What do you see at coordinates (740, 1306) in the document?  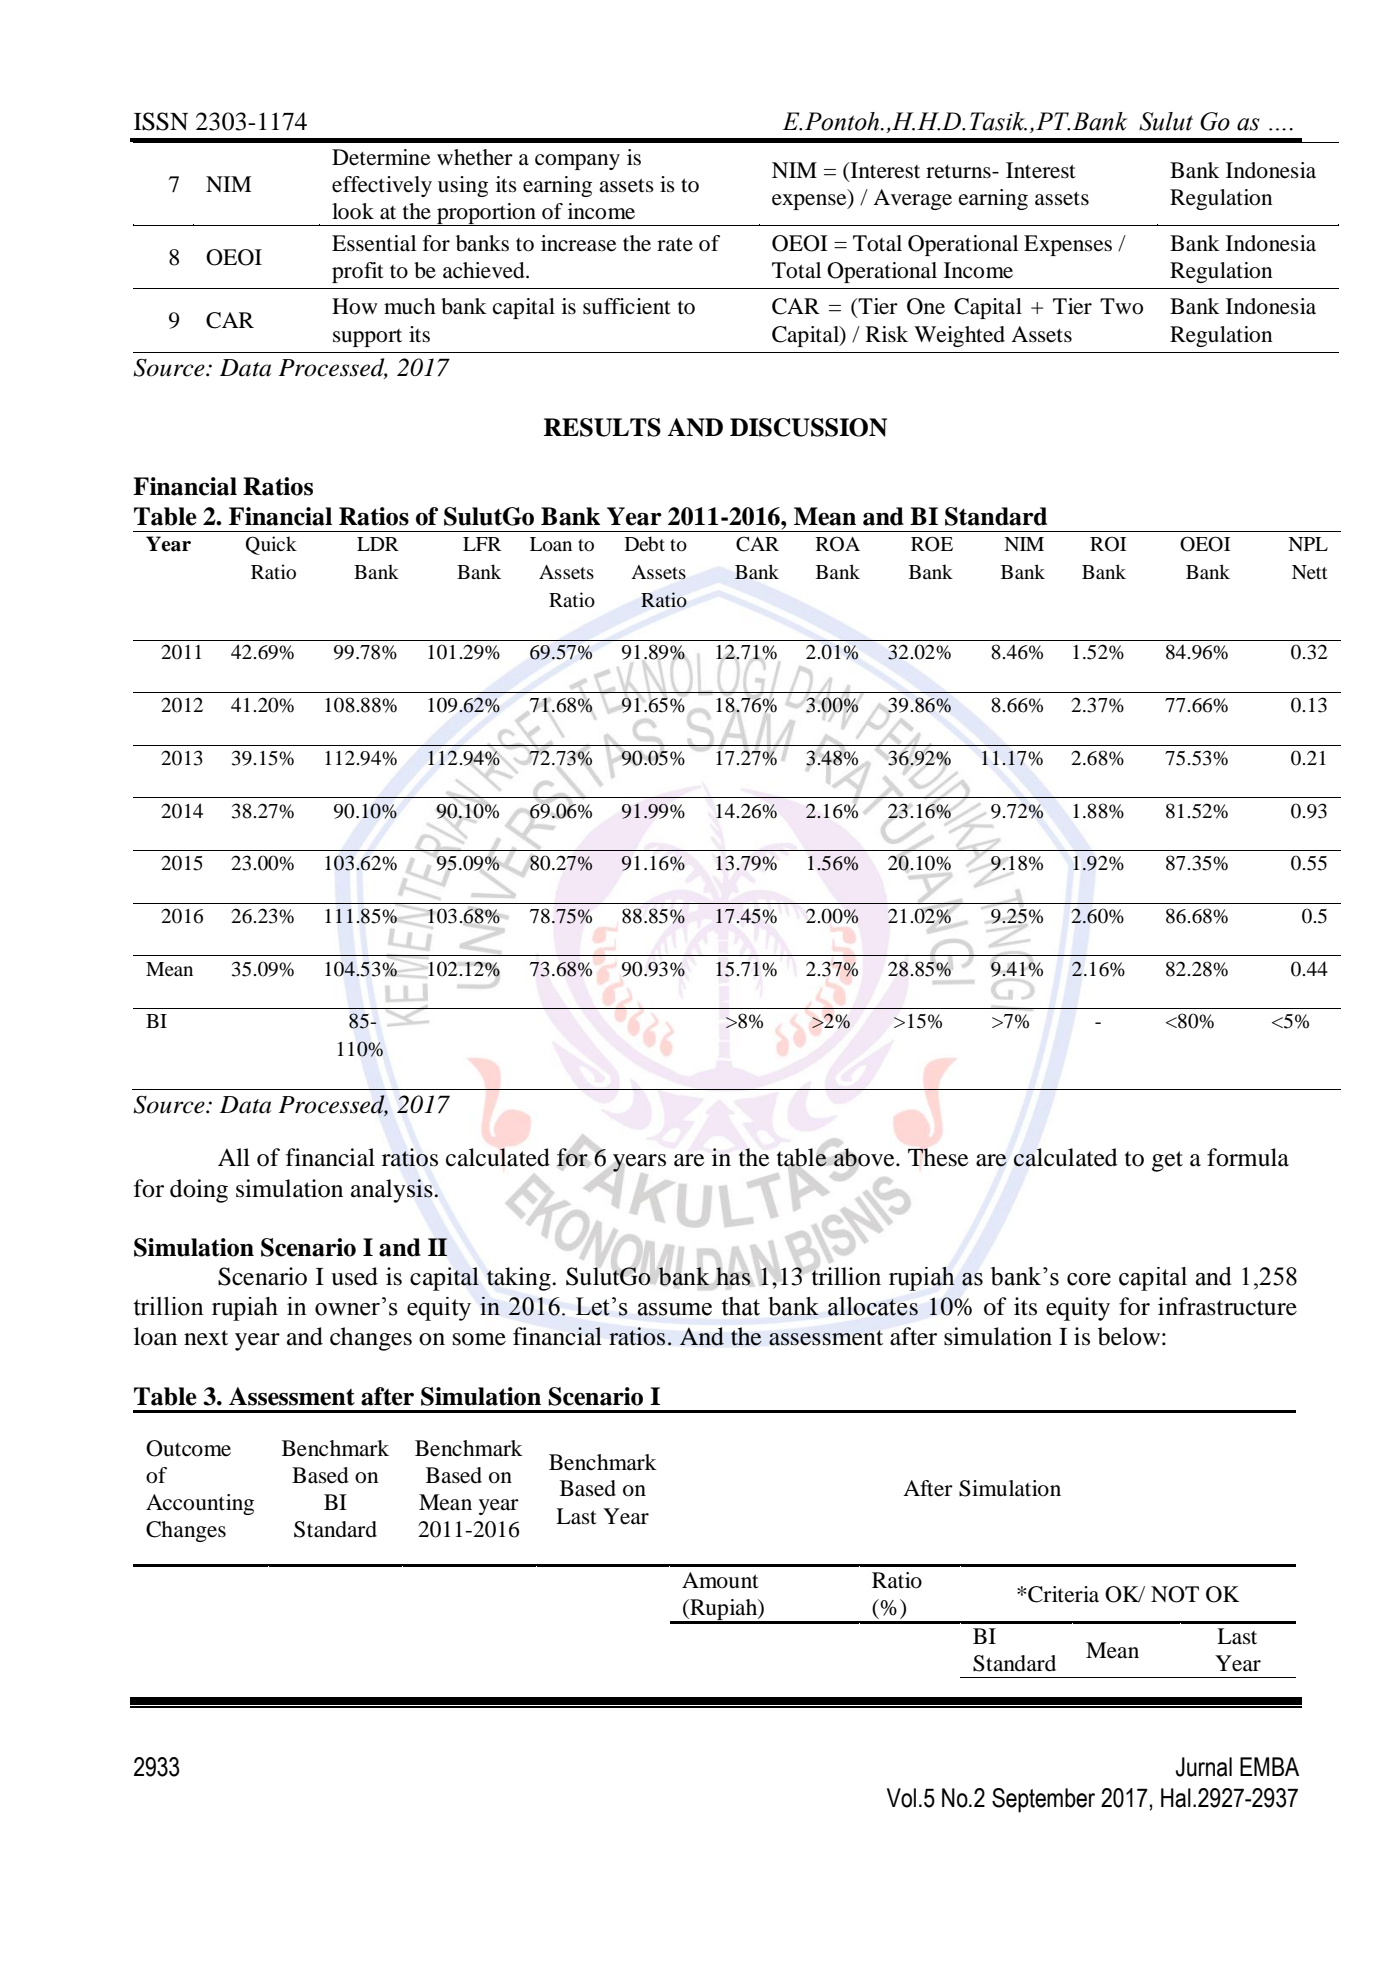 I see `that` at bounding box center [740, 1306].
